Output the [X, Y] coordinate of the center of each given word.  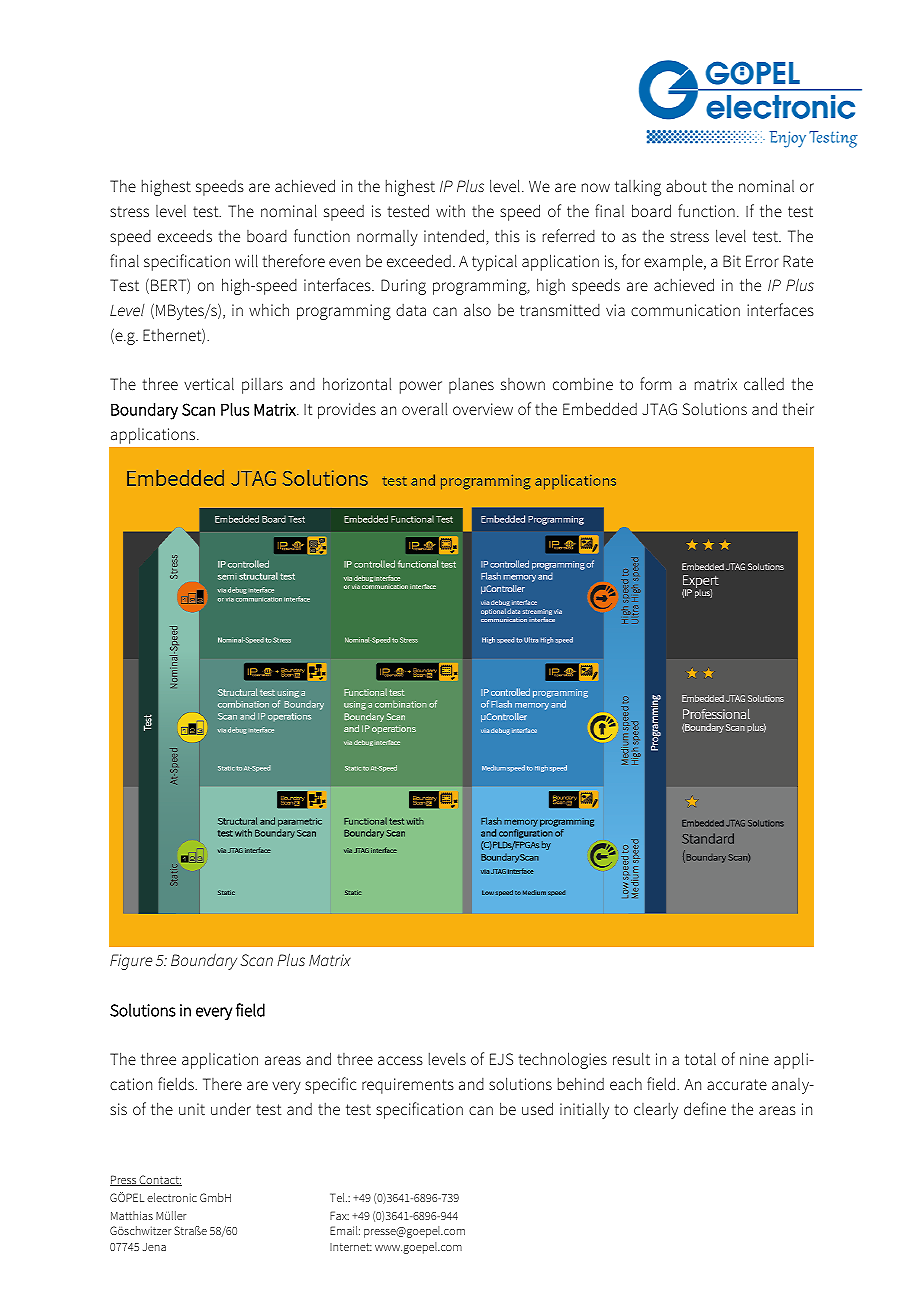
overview [483, 409]
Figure [131, 962]
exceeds [185, 235]
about [686, 185]
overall [424, 409]
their [798, 409]
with [450, 211]
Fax [339, 1215]
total [700, 1058]
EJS [501, 1059]
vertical [209, 383]
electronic [172, 1197]
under [231, 1108]
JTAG [659, 409]
